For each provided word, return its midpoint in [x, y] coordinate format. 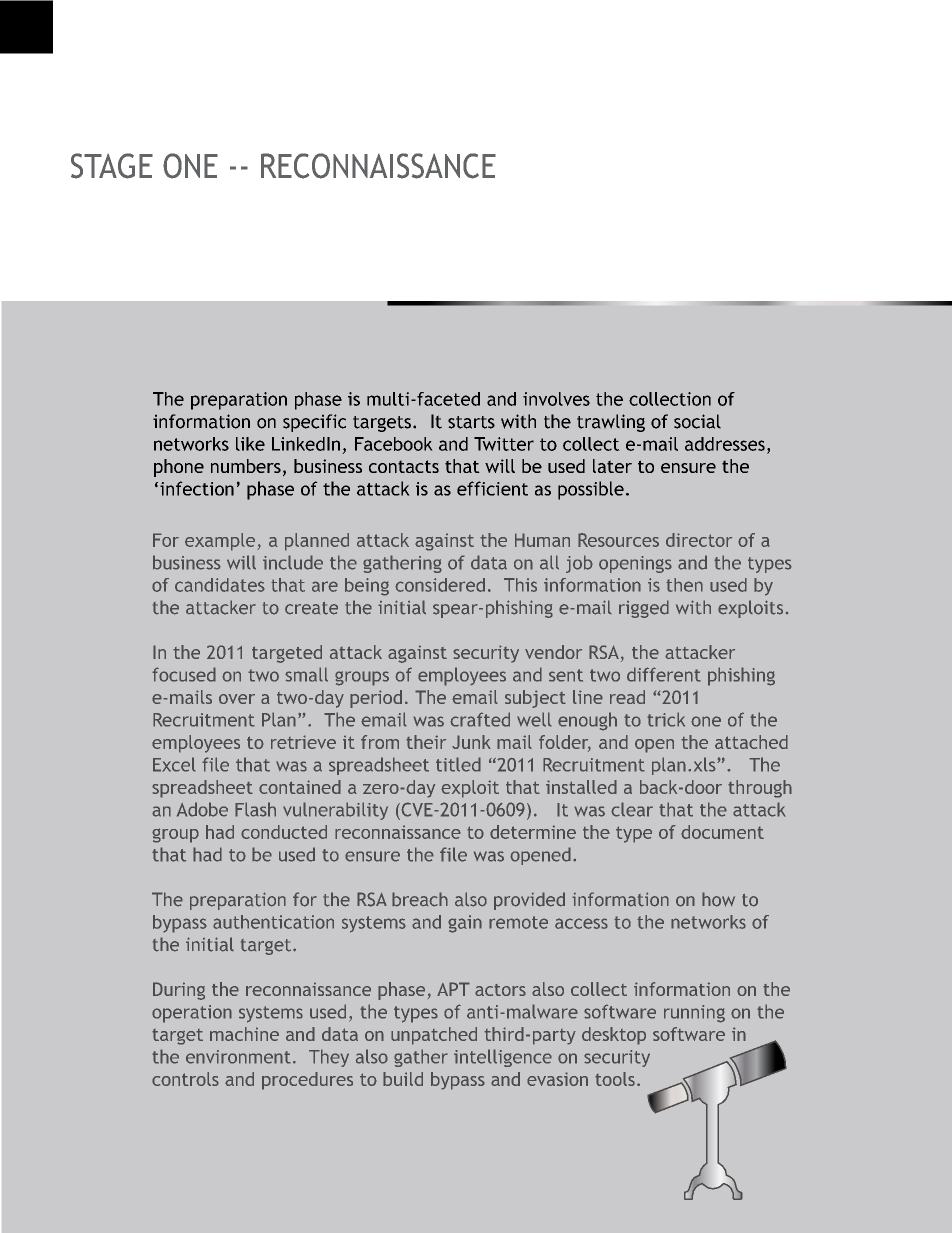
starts [471, 422]
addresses [725, 444]
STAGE [112, 166]
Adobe [202, 809]
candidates [220, 585]
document [722, 832]
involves [556, 399]
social [697, 421]
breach [420, 899]
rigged [644, 609]
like [250, 444]
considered [440, 585]
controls [185, 1079]
